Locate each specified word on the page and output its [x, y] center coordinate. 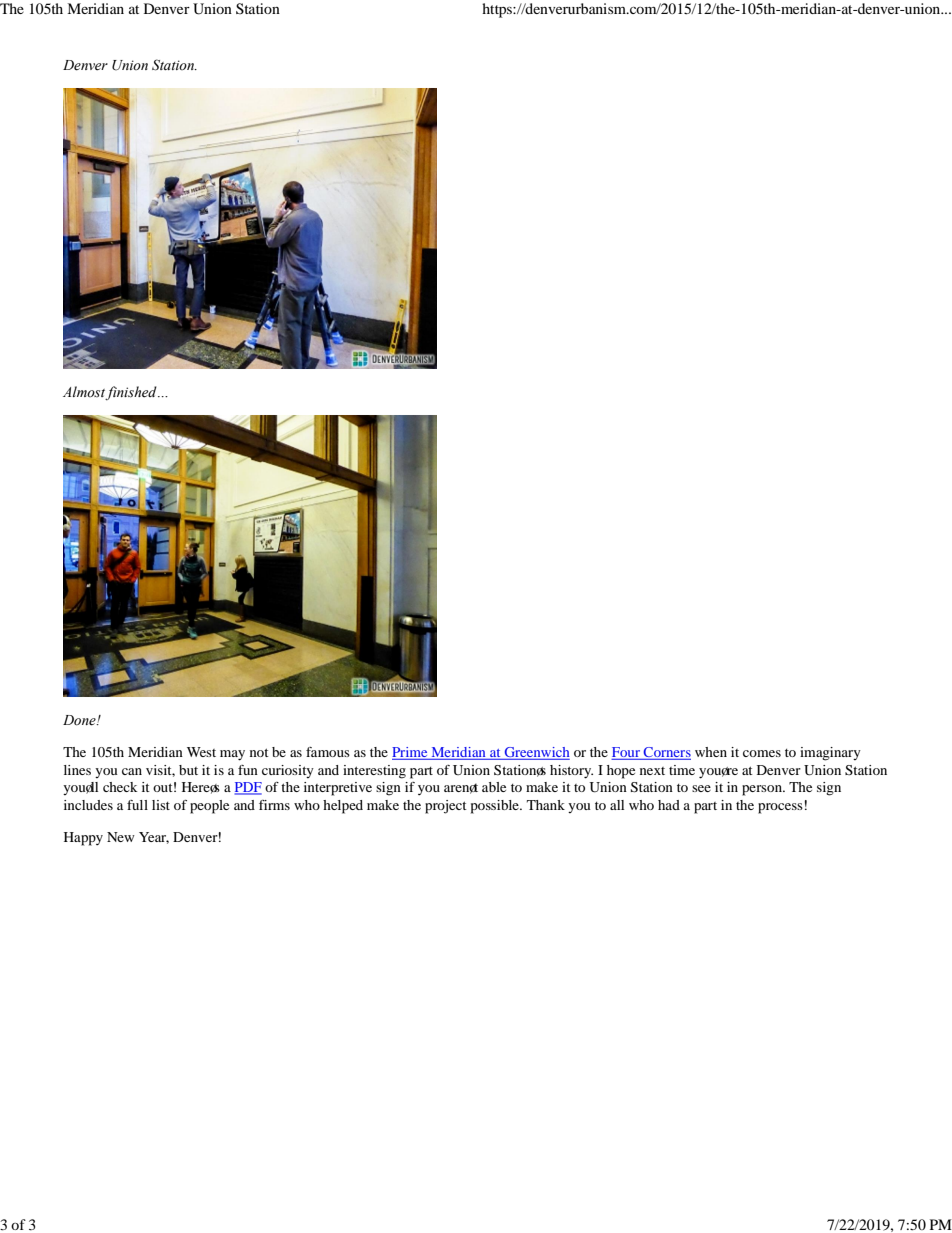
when [711, 752]
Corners [666, 753]
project [446, 807]
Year [154, 838]
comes [762, 753]
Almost [85, 393]
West [201, 752]
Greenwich [536, 753]
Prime [411, 753]
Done [80, 720]
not [259, 752]
